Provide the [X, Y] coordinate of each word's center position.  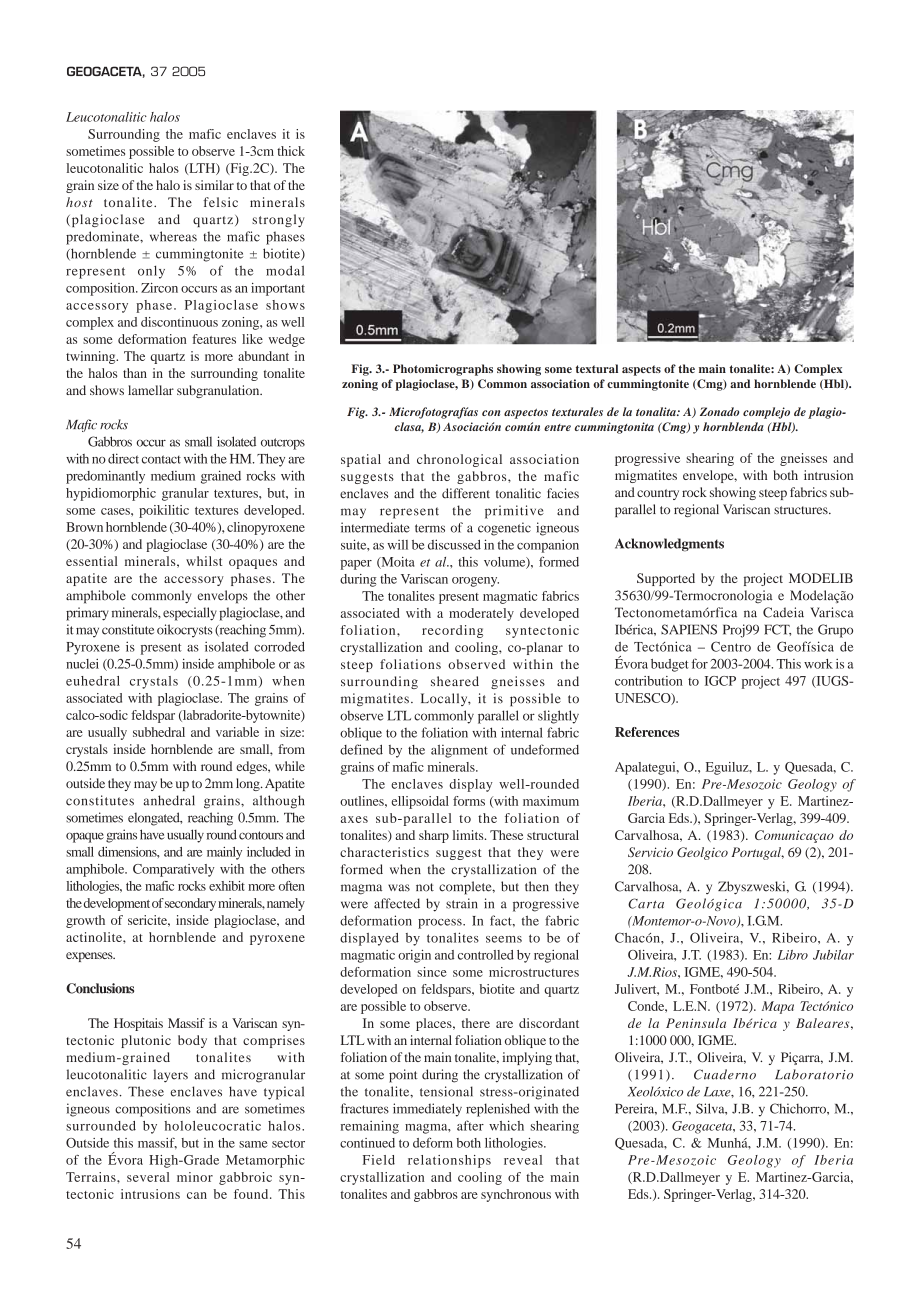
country [658, 494]
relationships [449, 1161]
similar [214, 185]
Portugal [757, 853]
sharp [434, 836]
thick [291, 151]
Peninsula [696, 1023]
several [148, 1177]
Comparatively [173, 870]
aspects [641, 370]
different [466, 493]
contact [161, 459]
